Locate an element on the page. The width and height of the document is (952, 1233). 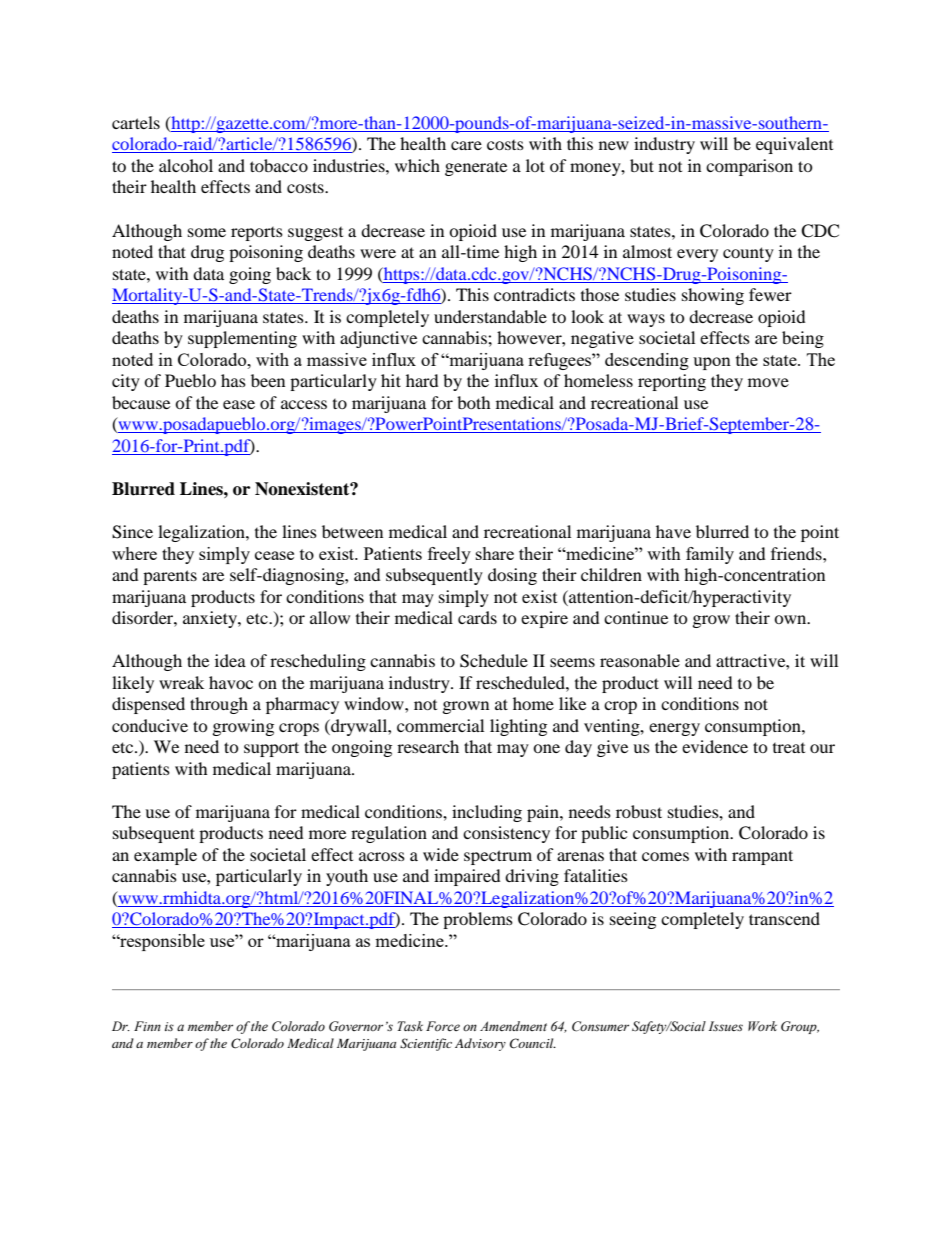
care is located at coordinates (466, 145).
